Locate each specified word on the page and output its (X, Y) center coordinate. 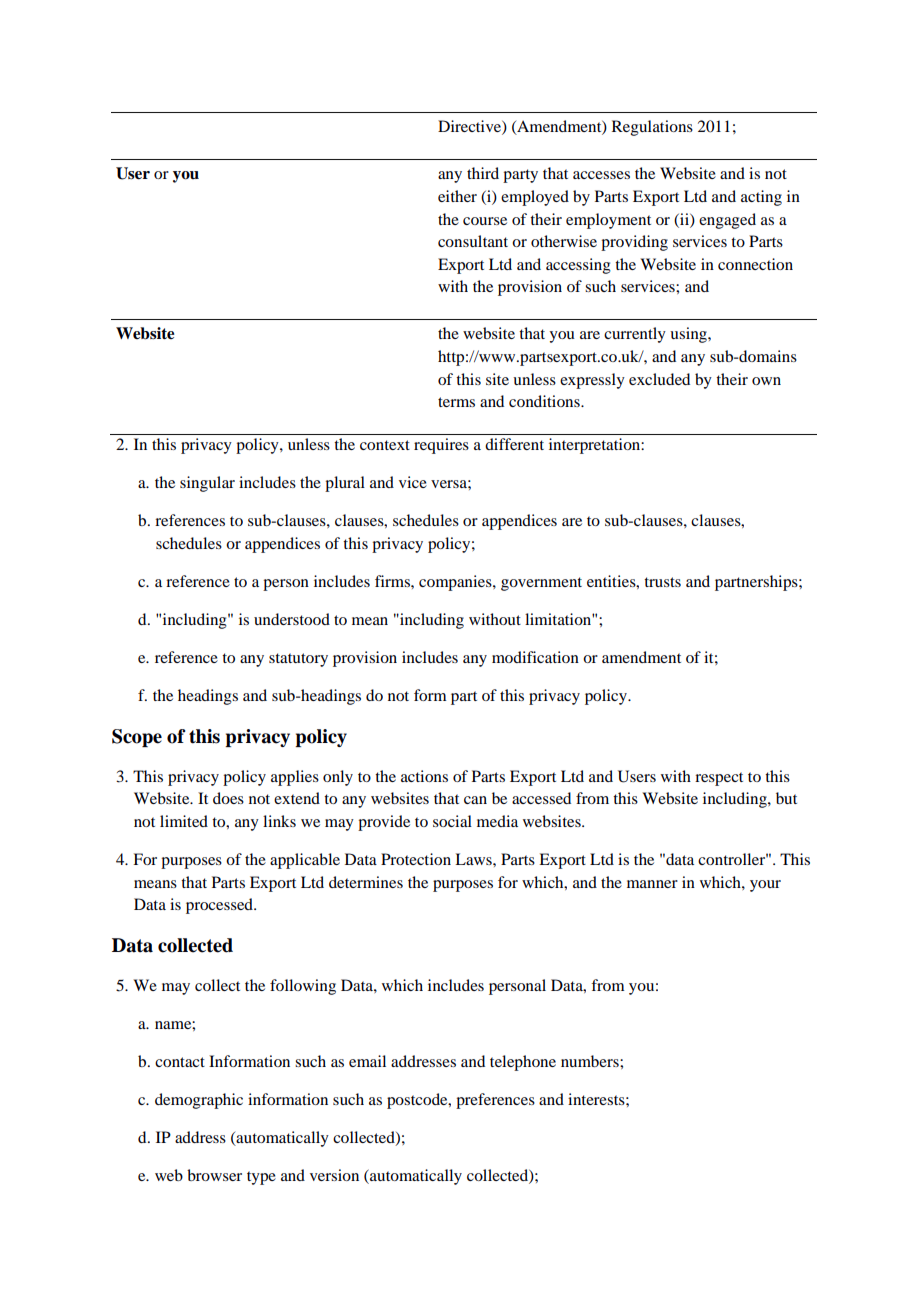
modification (535, 657)
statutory (298, 660)
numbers (591, 1061)
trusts (662, 582)
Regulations (652, 128)
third (483, 173)
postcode (418, 1101)
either (457, 196)
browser (214, 1175)
